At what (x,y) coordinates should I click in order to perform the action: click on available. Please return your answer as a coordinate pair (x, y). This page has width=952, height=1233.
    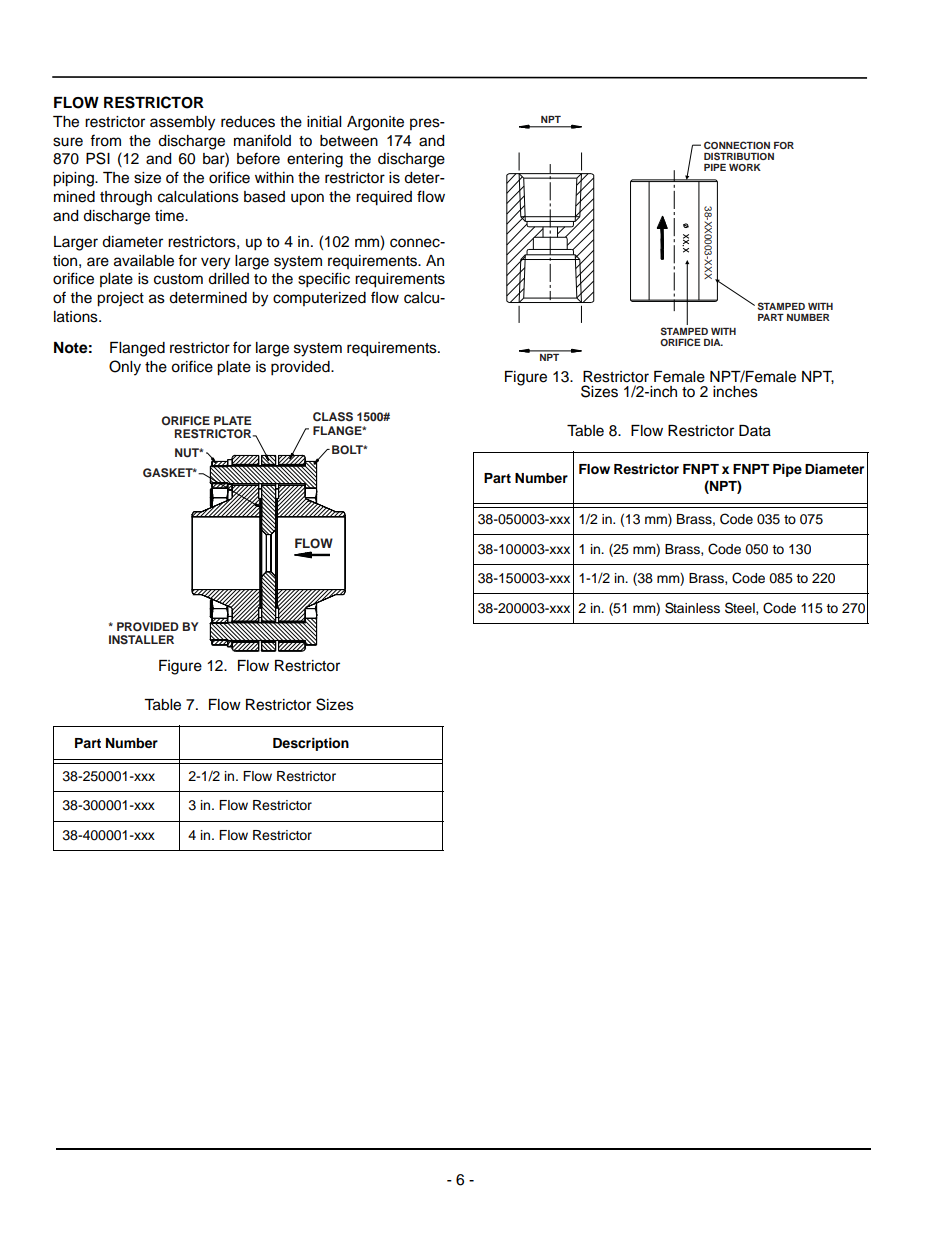
    Looking at the image, I should click on (144, 261).
